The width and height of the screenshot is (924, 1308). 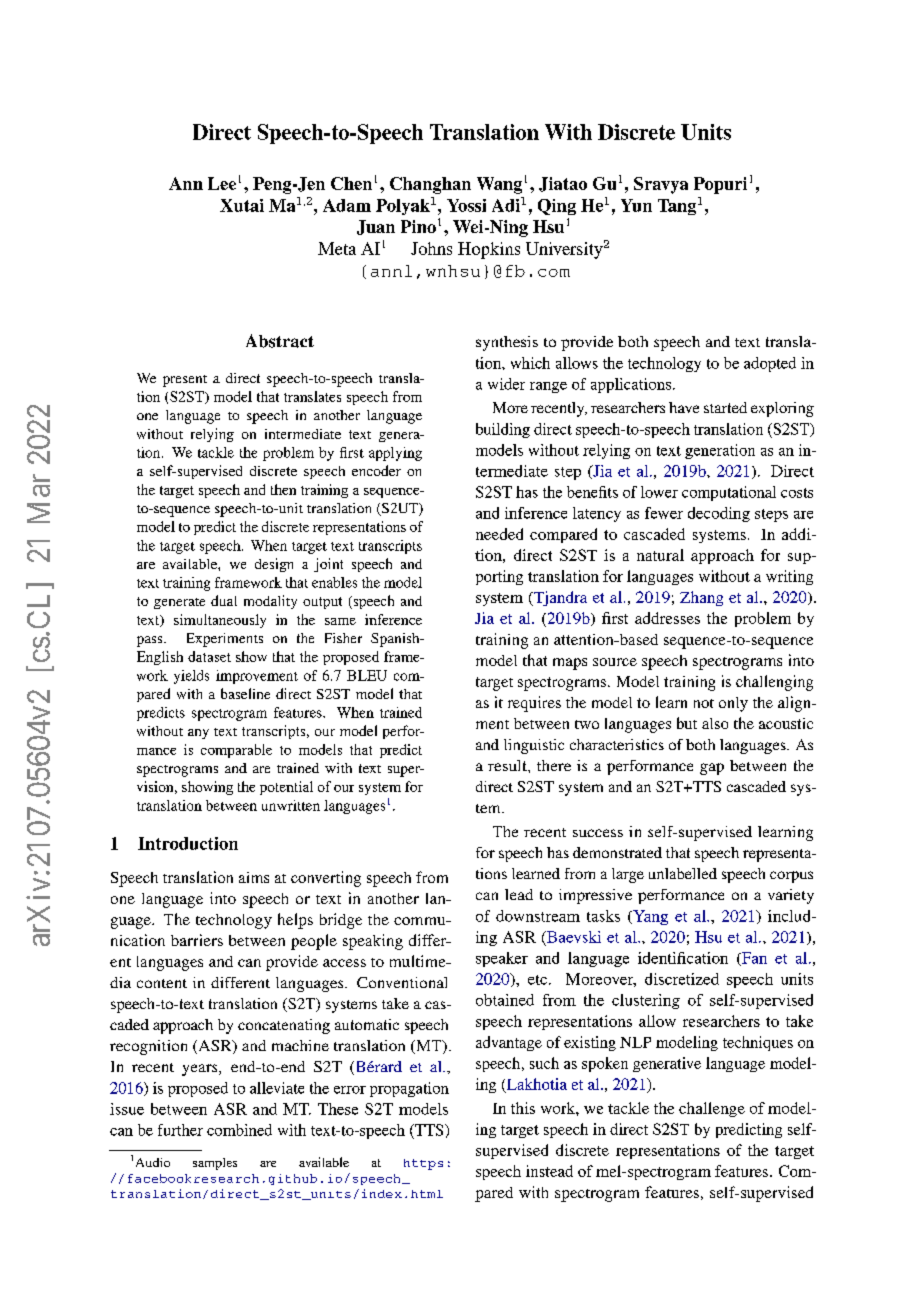 I want to click on Hopkins, so click(x=489, y=250).
